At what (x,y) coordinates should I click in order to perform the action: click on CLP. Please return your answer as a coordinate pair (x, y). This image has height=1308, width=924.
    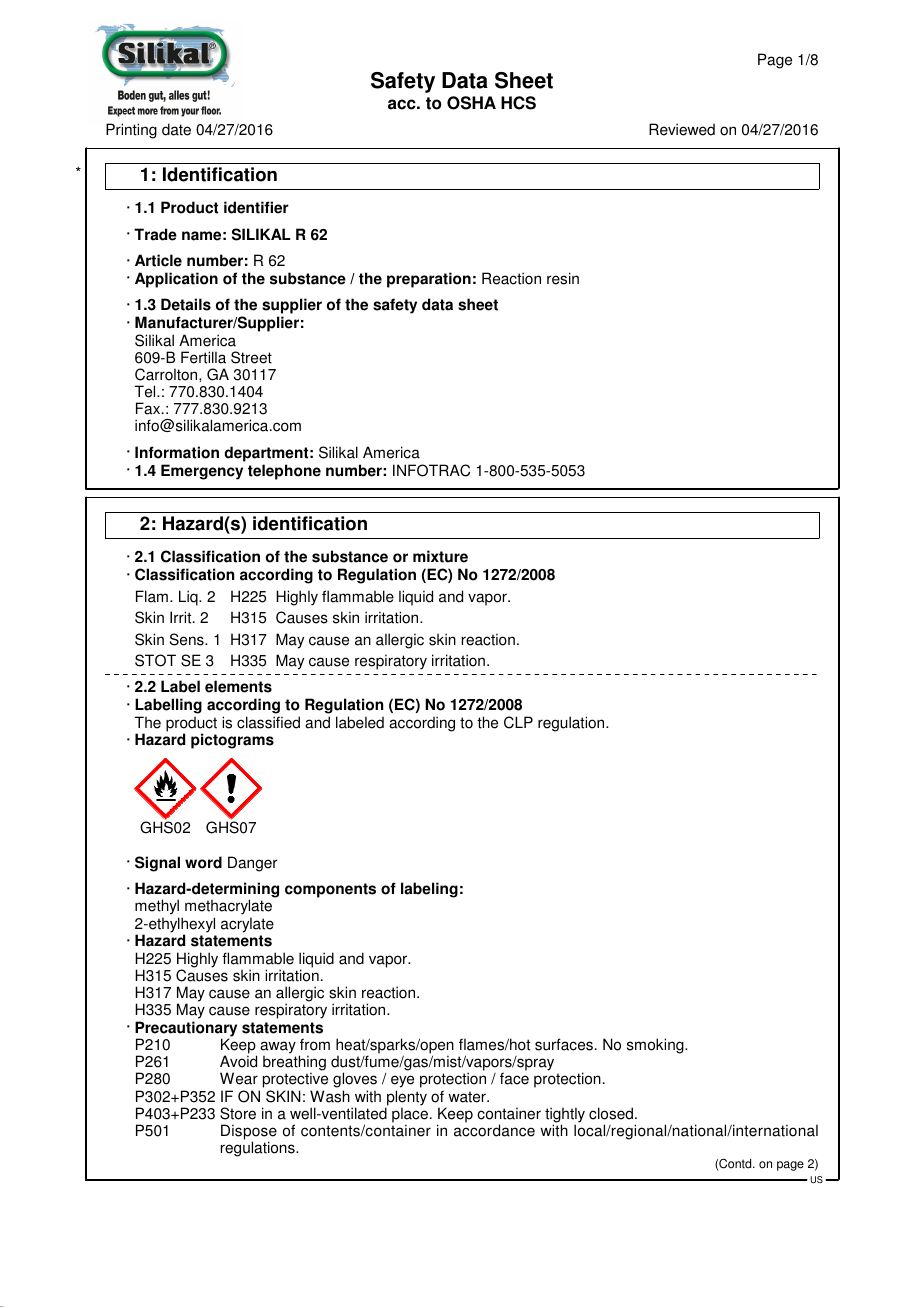
    Looking at the image, I should click on (518, 722).
